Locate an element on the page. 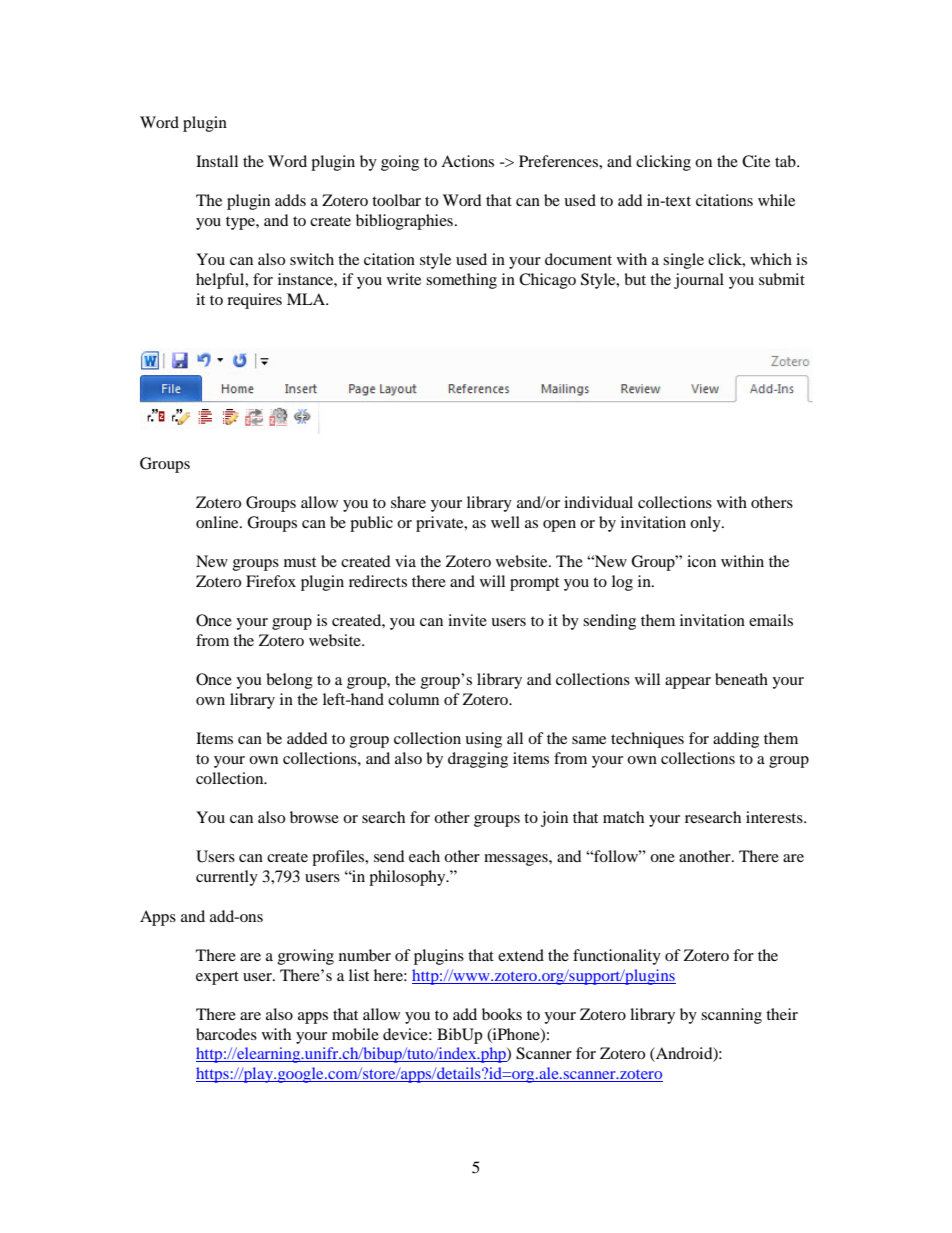 This document has height=1233, width=952. adding is located at coordinates (736, 740).
